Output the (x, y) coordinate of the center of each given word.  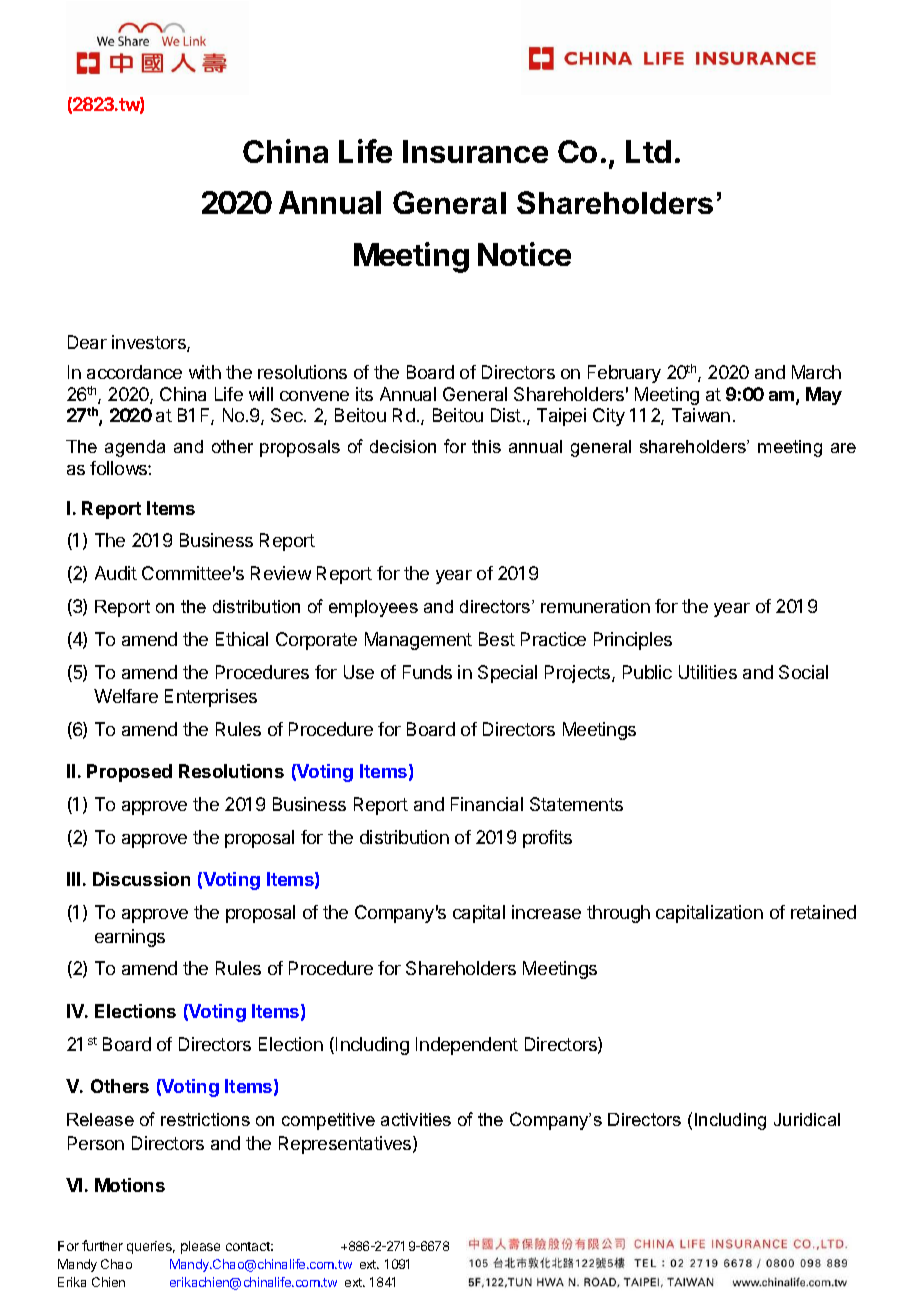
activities (416, 1119)
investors (150, 343)
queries (151, 1247)
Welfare (126, 696)
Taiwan (701, 415)
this (486, 446)
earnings (130, 938)
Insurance (475, 151)
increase (546, 912)
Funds (427, 672)
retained (823, 912)
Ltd (648, 151)
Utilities (708, 672)
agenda (135, 448)
